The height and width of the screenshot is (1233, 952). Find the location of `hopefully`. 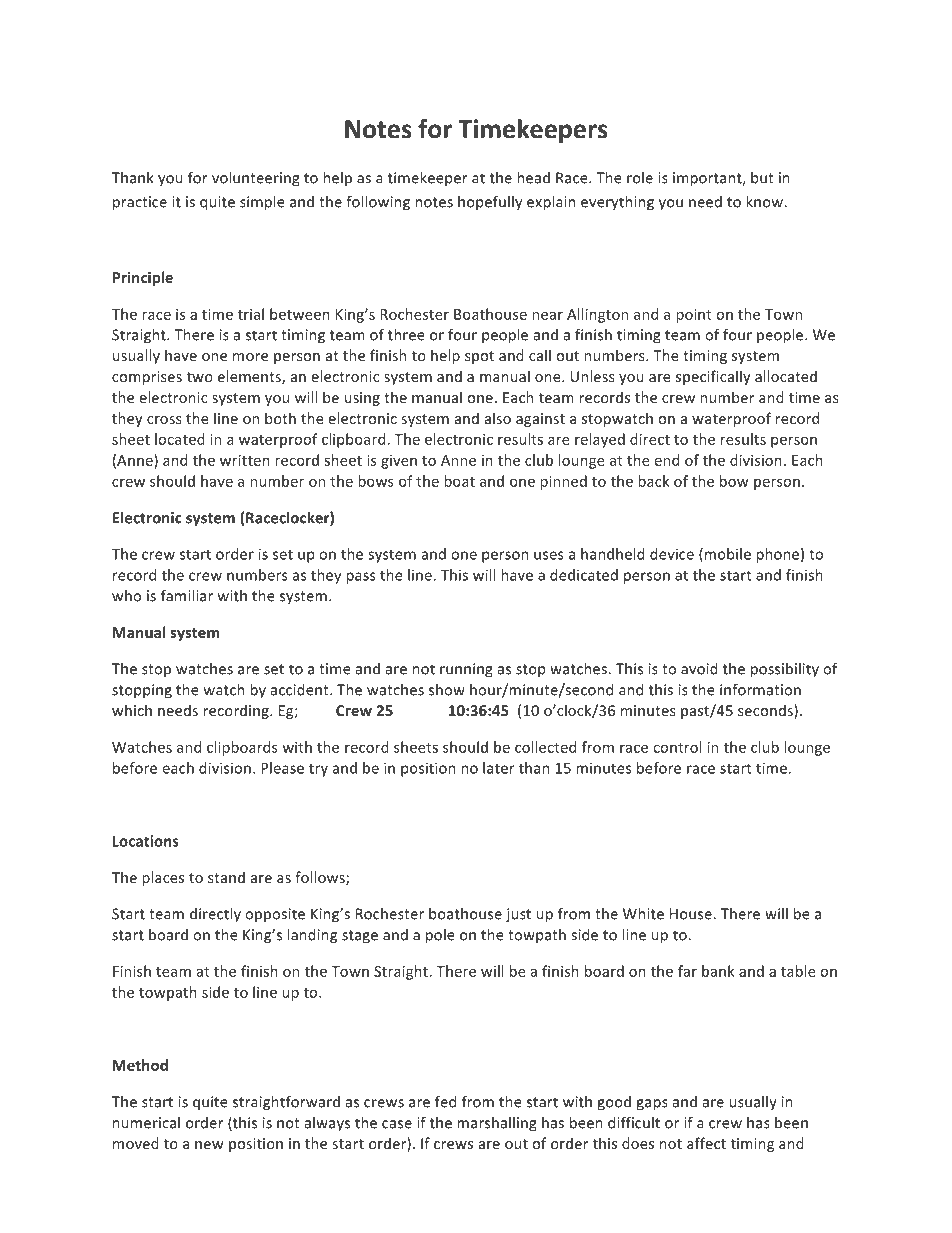

hopefully is located at coordinates (490, 202).
